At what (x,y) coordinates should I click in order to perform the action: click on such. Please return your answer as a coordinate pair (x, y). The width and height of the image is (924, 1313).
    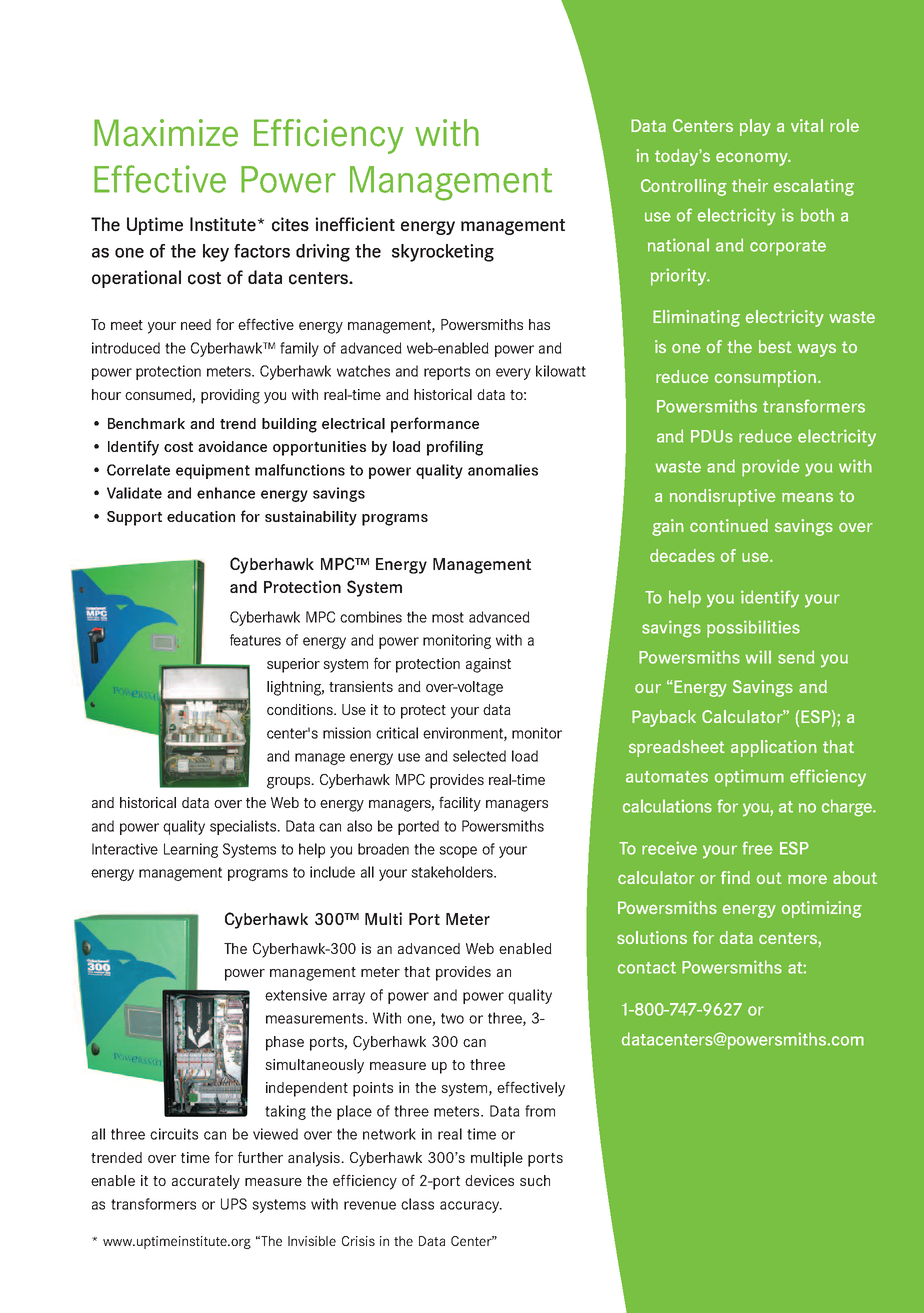
    Looking at the image, I should click on (535, 1180).
